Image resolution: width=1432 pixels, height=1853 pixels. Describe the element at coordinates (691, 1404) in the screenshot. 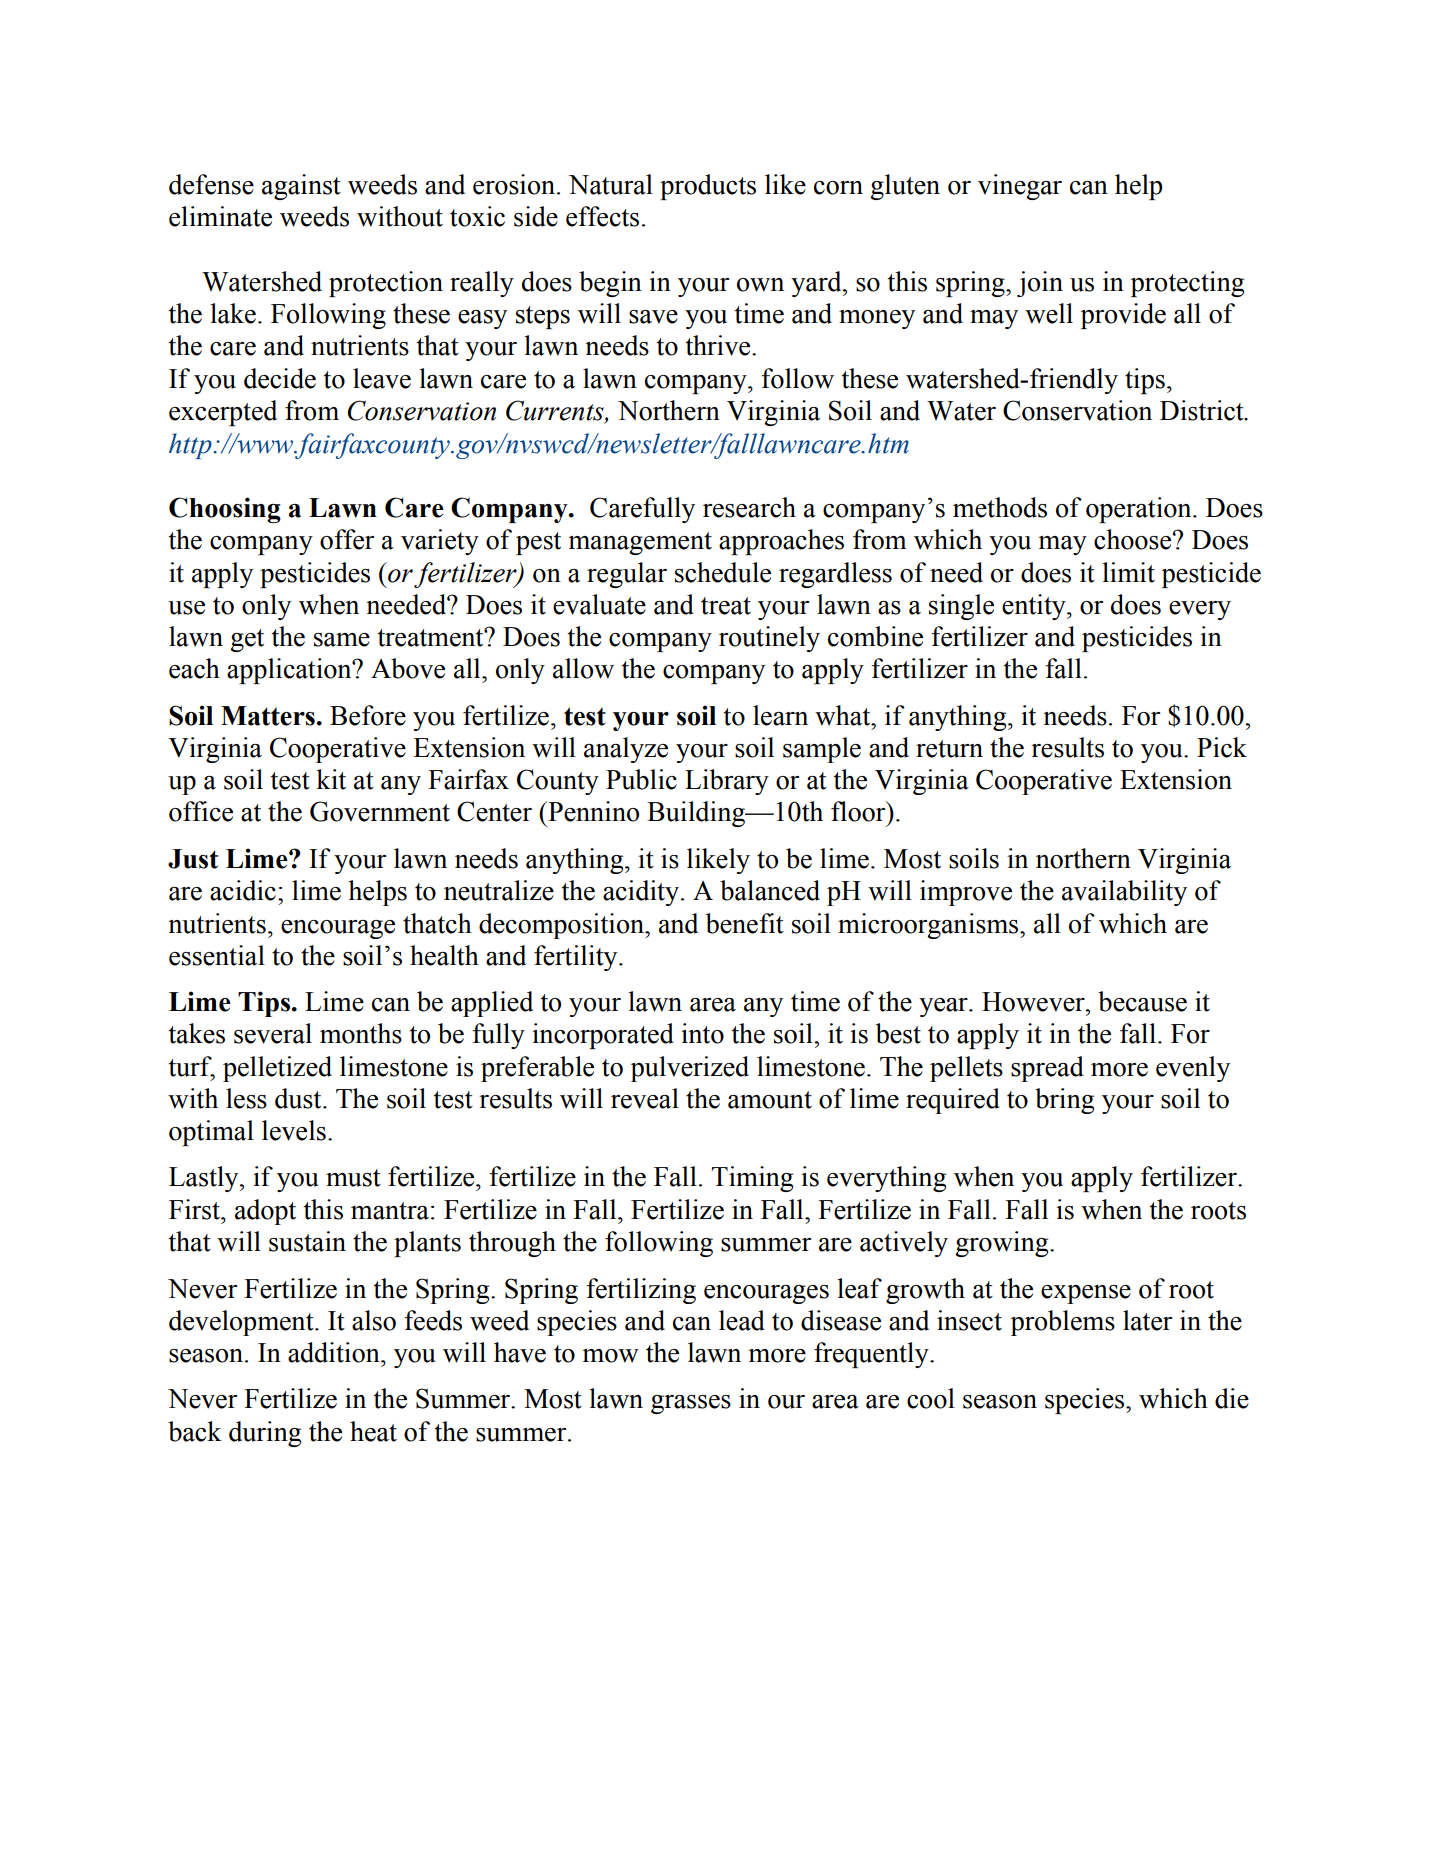

I see `grasses` at that location.
